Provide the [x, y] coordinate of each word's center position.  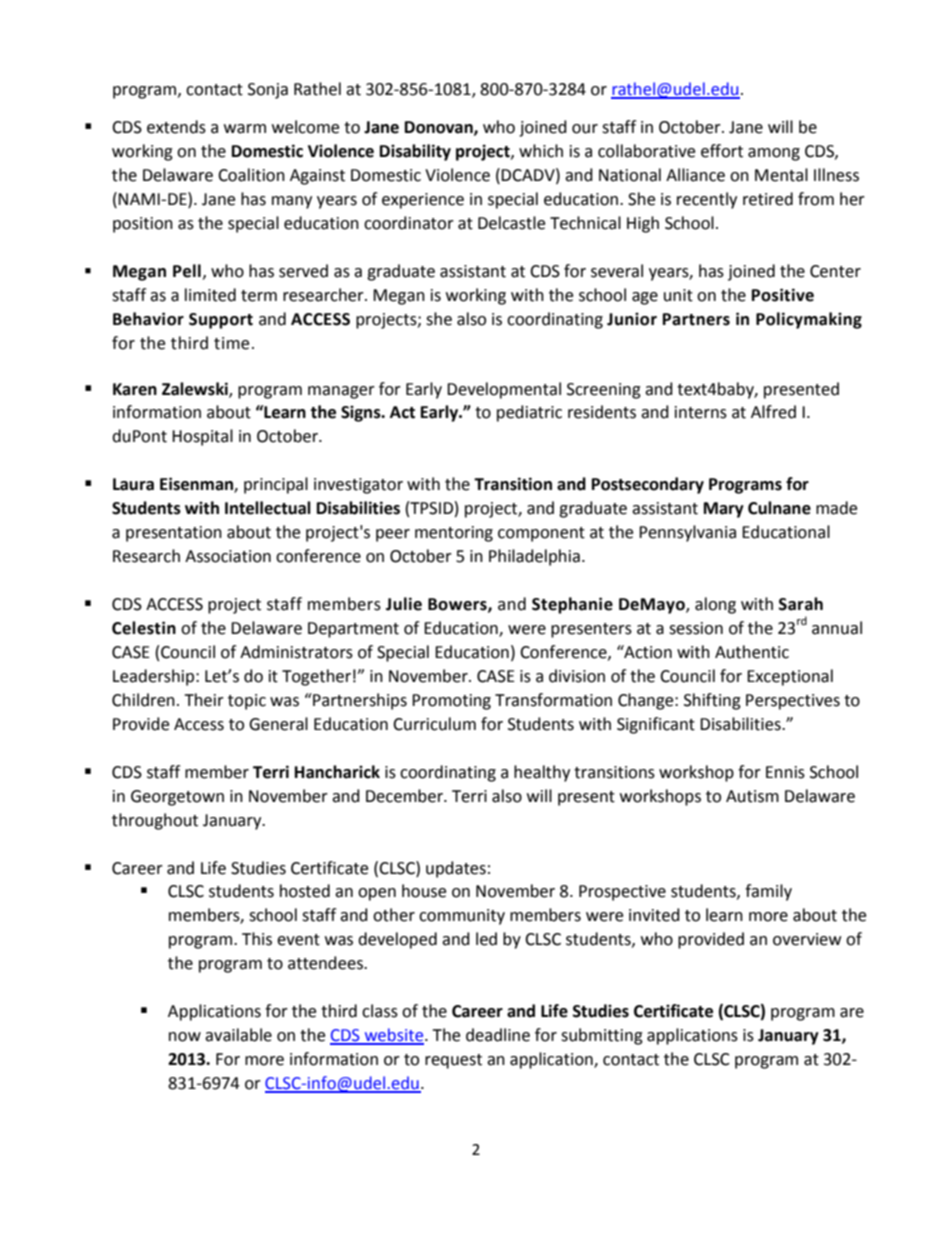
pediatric [529, 413]
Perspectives [793, 702]
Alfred [773, 412]
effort [722, 151]
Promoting [451, 702]
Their [204, 700]
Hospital [202, 437]
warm [245, 129]
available [238, 1035]
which [541, 151]
